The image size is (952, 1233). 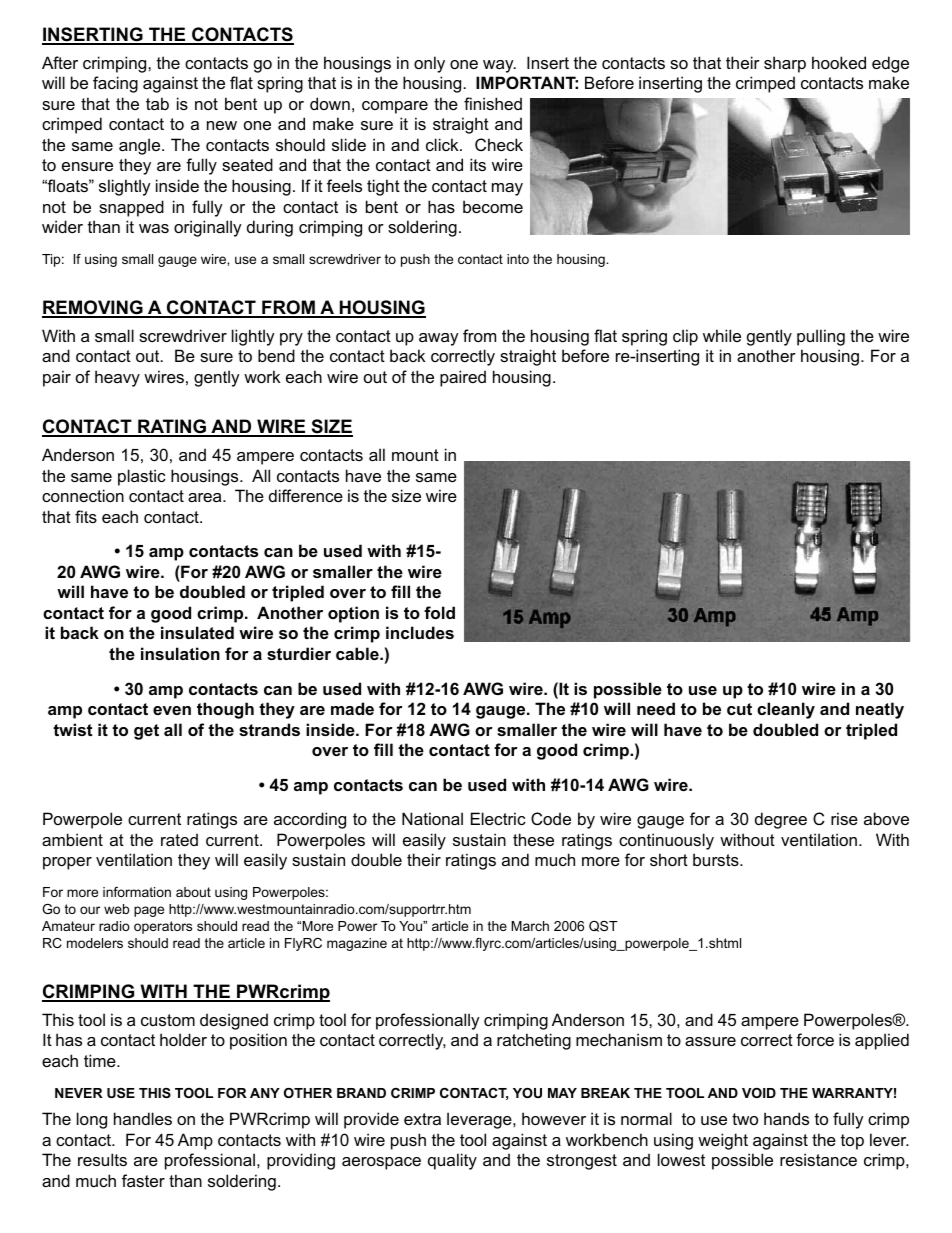 What do you see at coordinates (821, 337) in the page?
I see `pulling` at bounding box center [821, 337].
